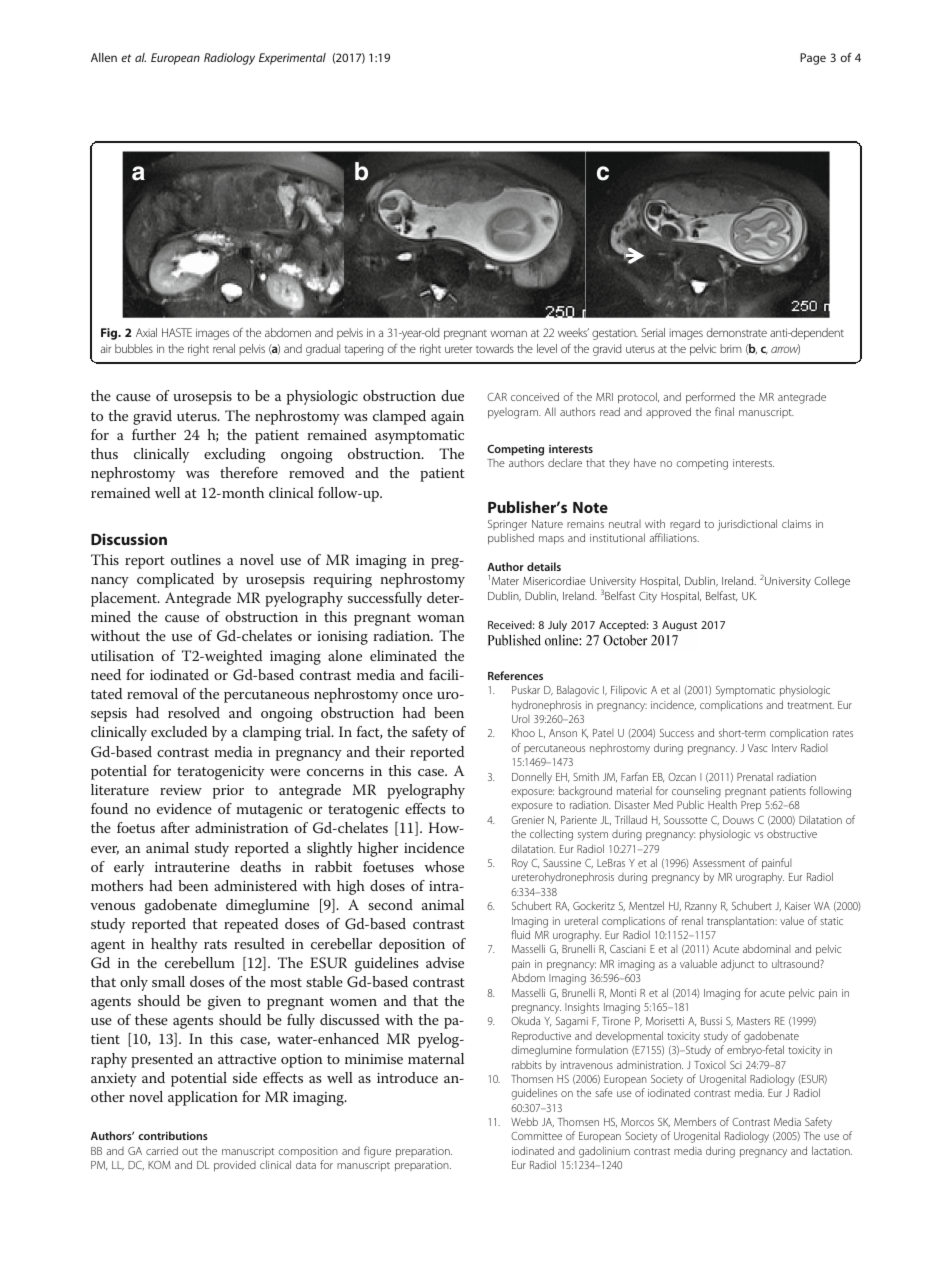 The height and width of the screenshot is (1265, 952). What do you see at coordinates (679, 626) in the screenshot?
I see `August` at bounding box center [679, 626].
